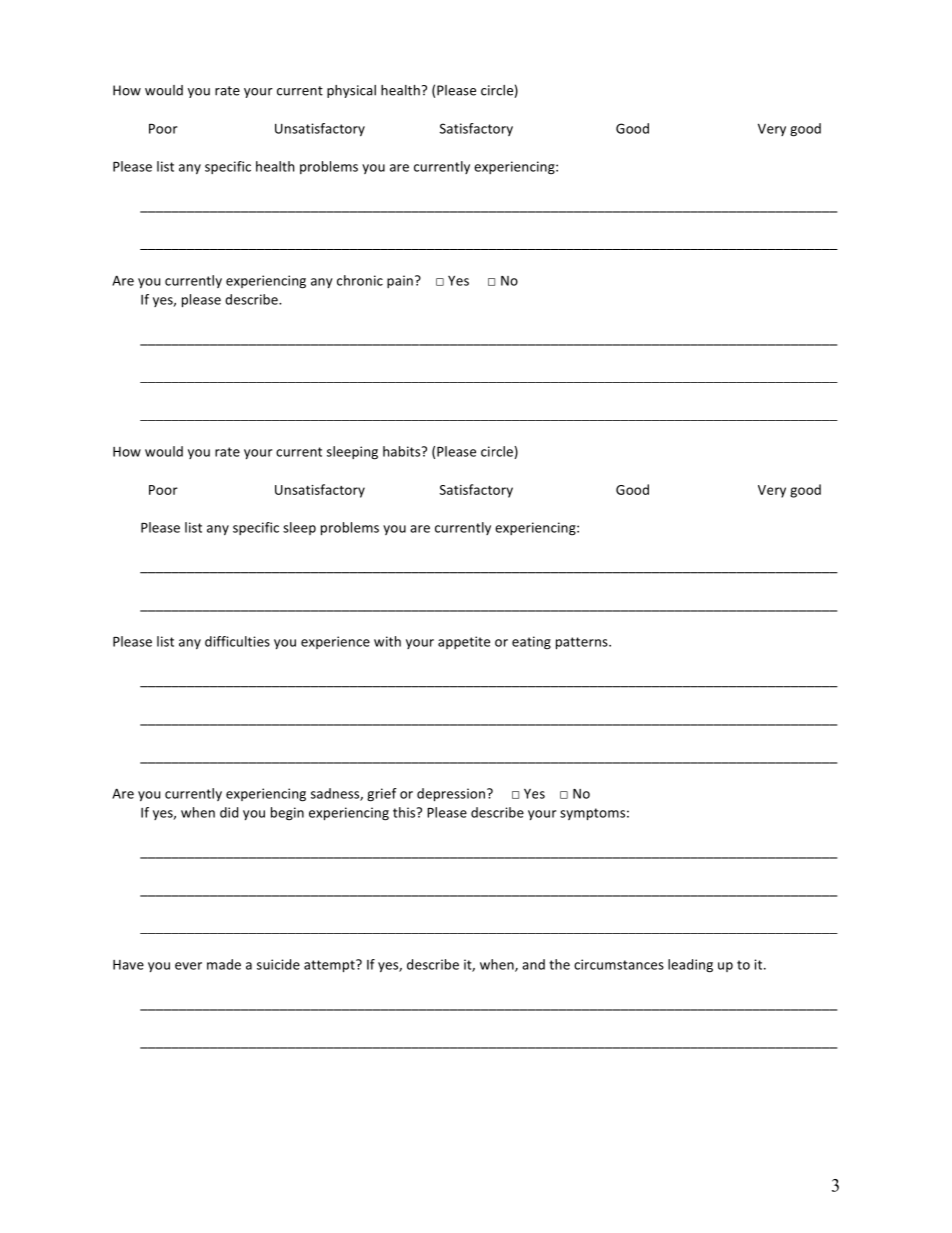 The height and width of the document is (1233, 952). I want to click on difficulties, so click(237, 641).
